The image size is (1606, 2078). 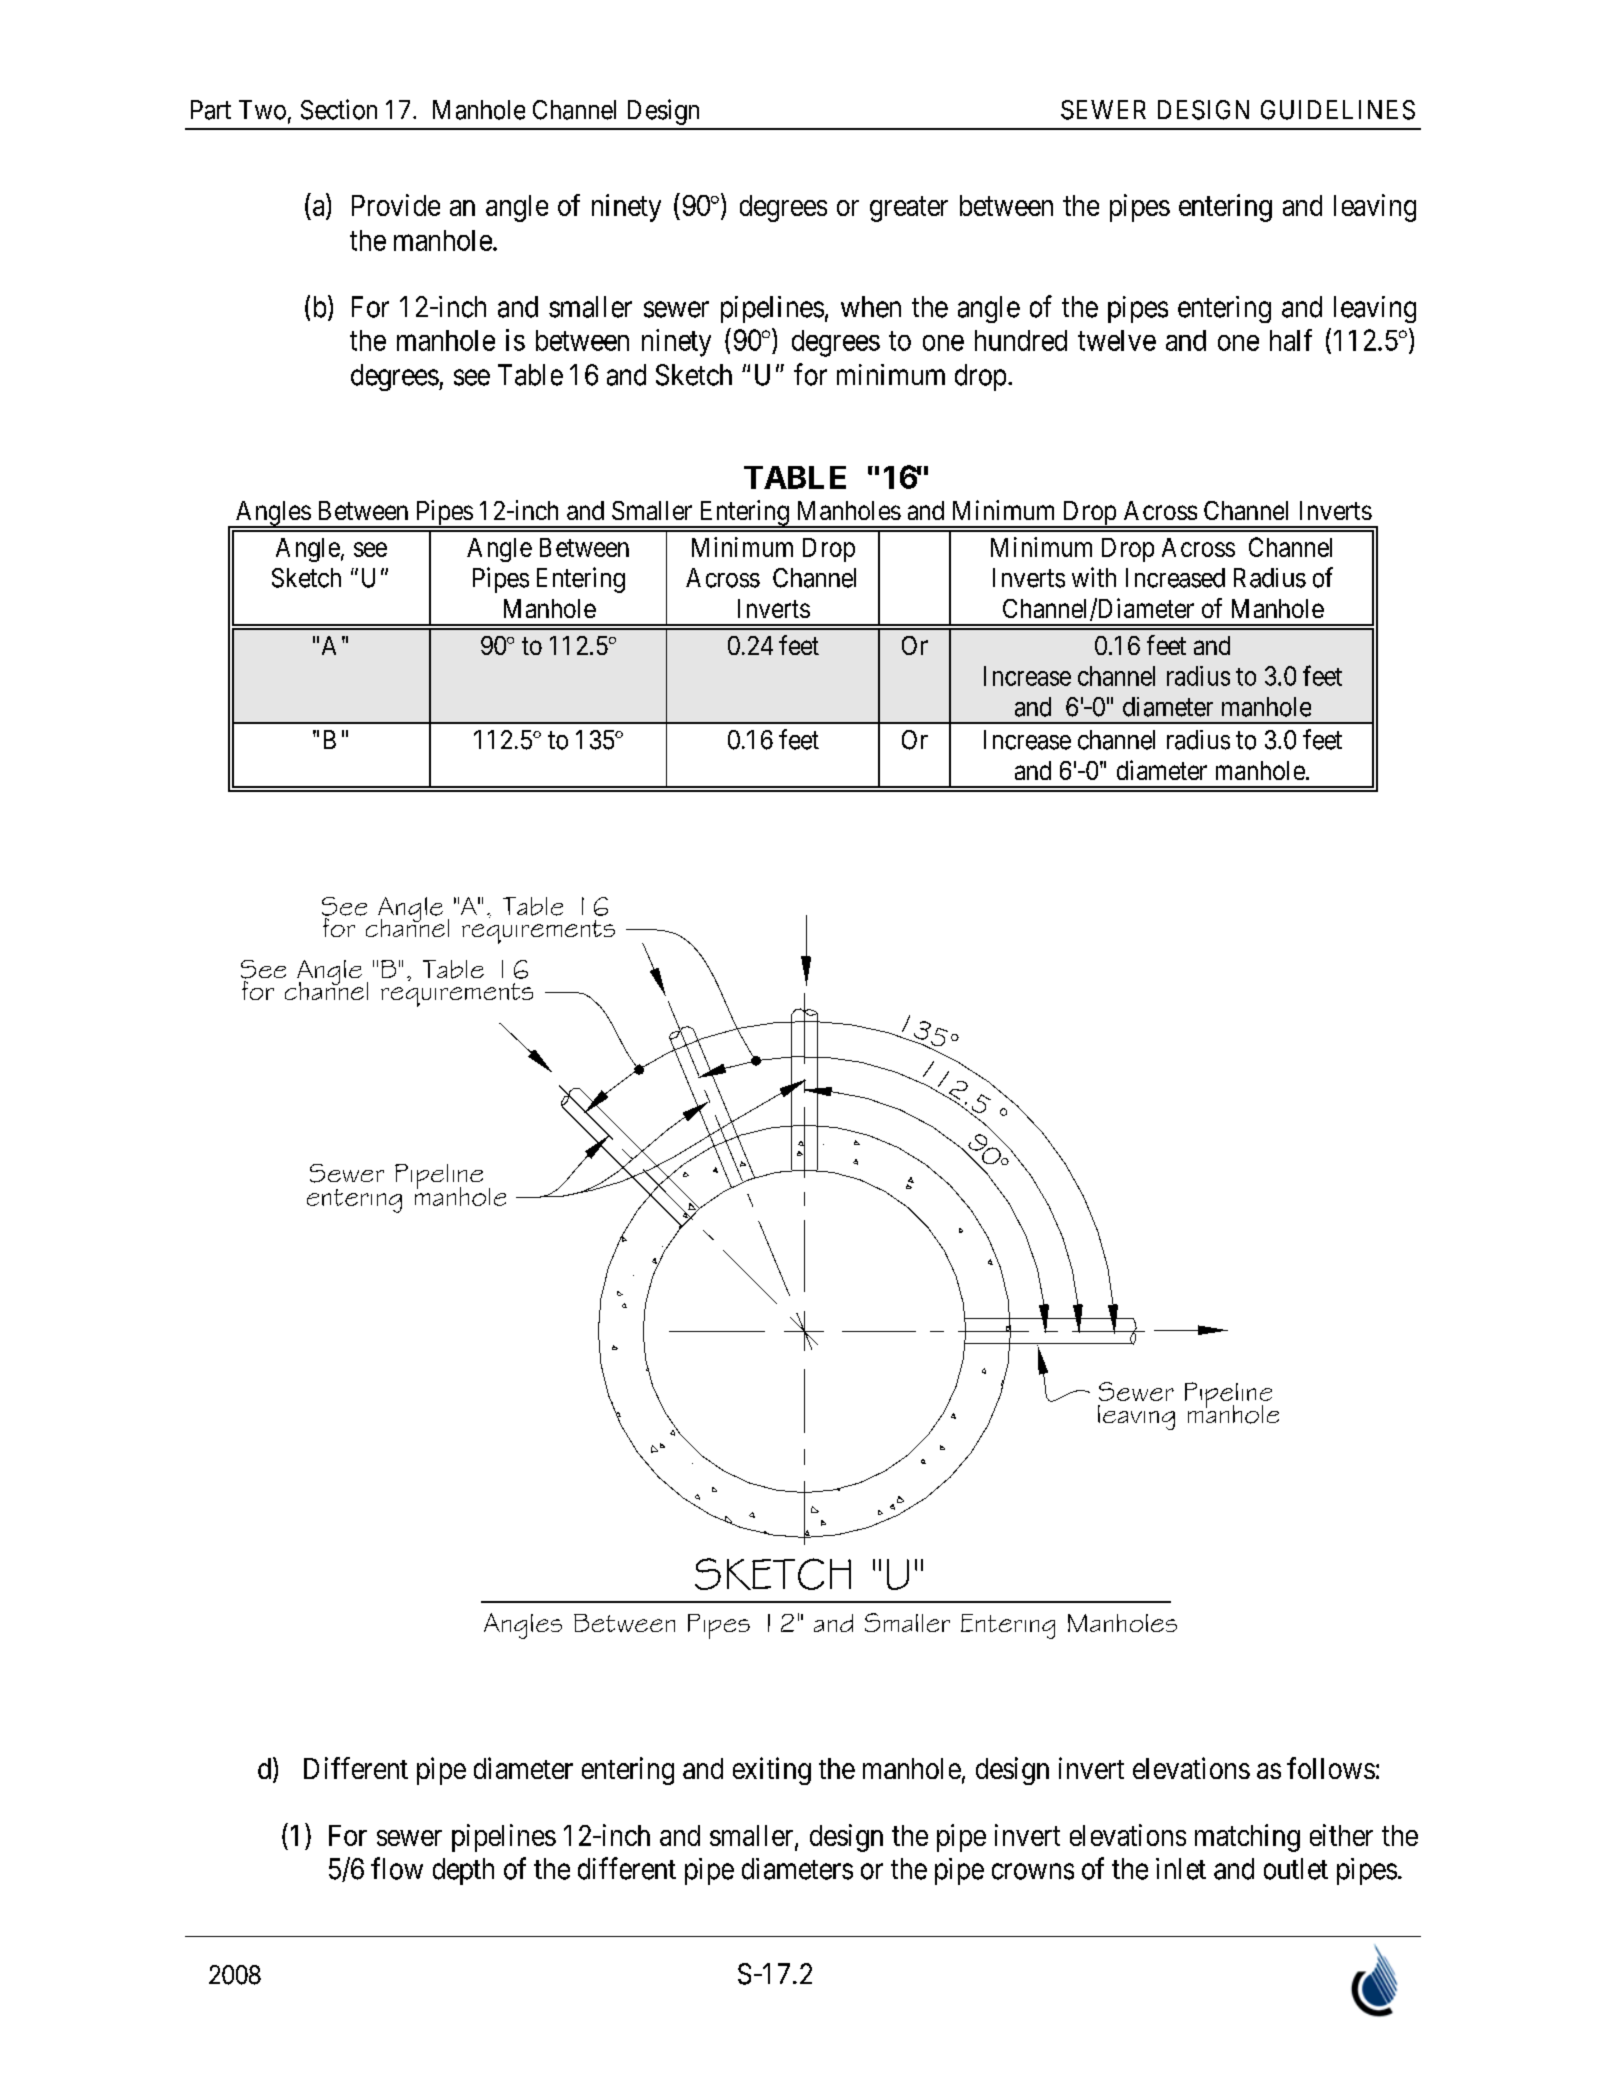 I want to click on matching, so click(x=1247, y=1838).
